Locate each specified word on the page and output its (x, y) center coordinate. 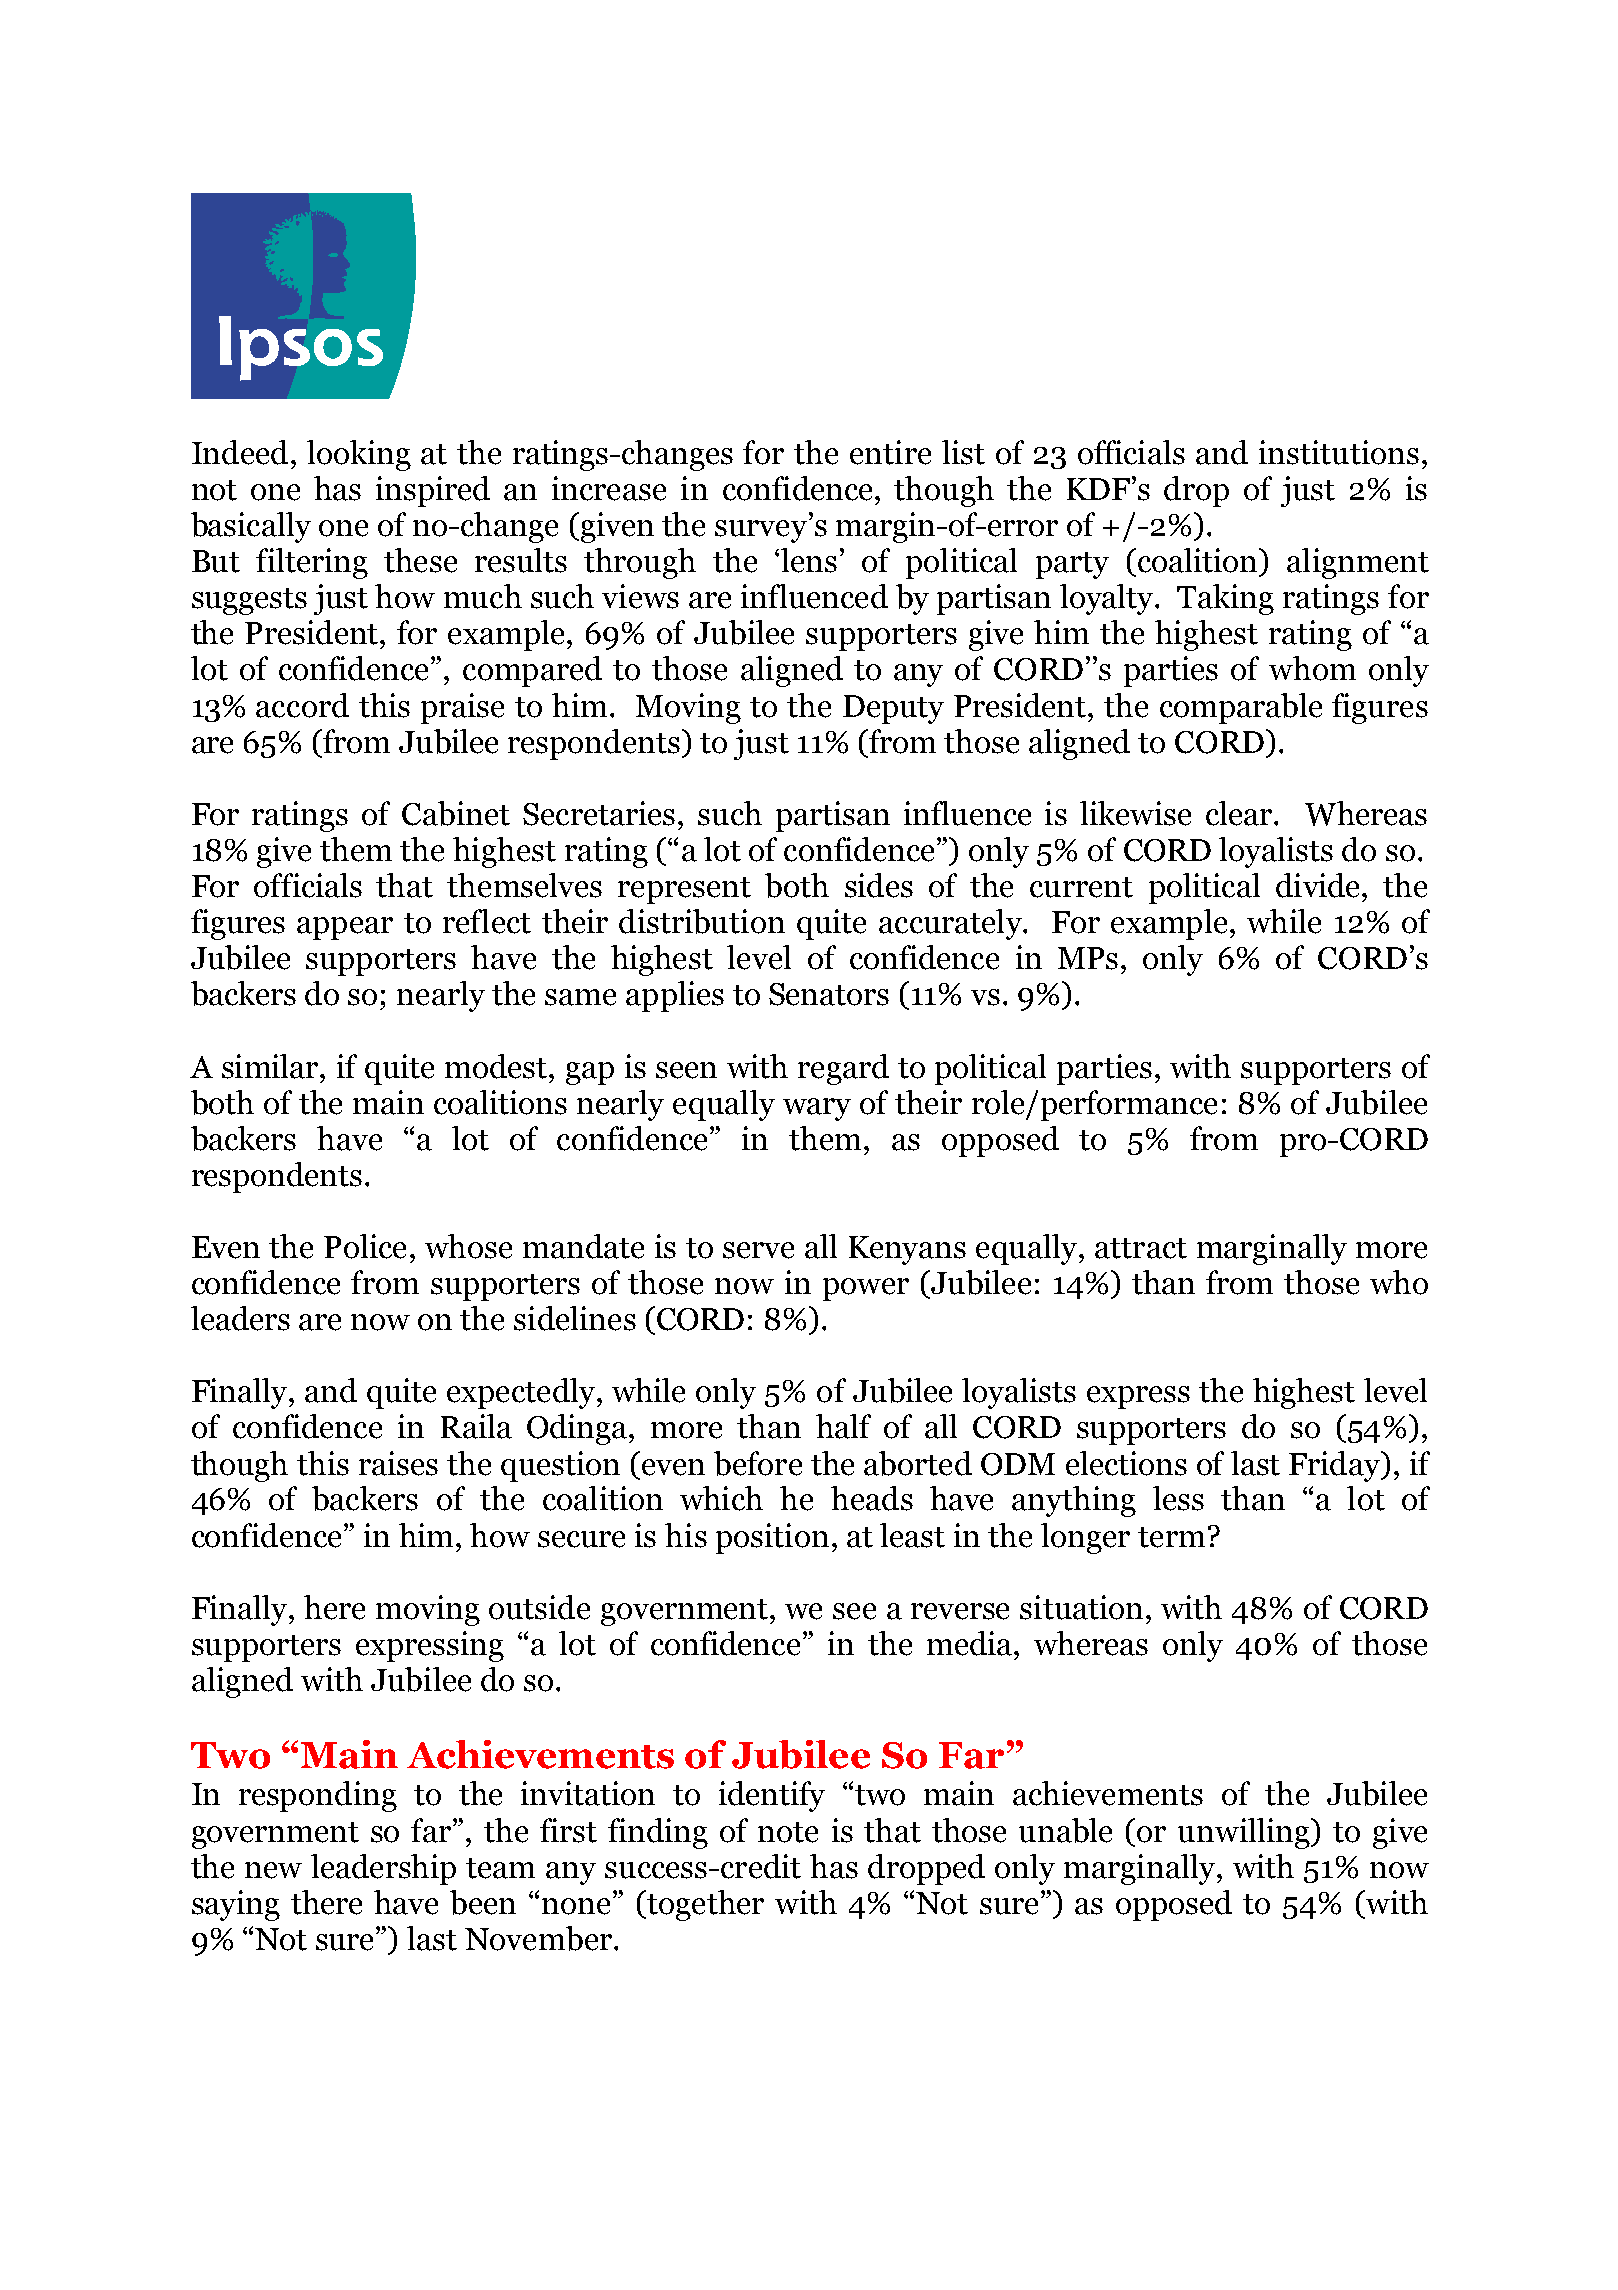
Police (365, 1246)
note (788, 1832)
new (273, 1870)
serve (758, 1250)
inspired (433, 491)
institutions (1339, 452)
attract (1141, 1248)
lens (809, 560)
